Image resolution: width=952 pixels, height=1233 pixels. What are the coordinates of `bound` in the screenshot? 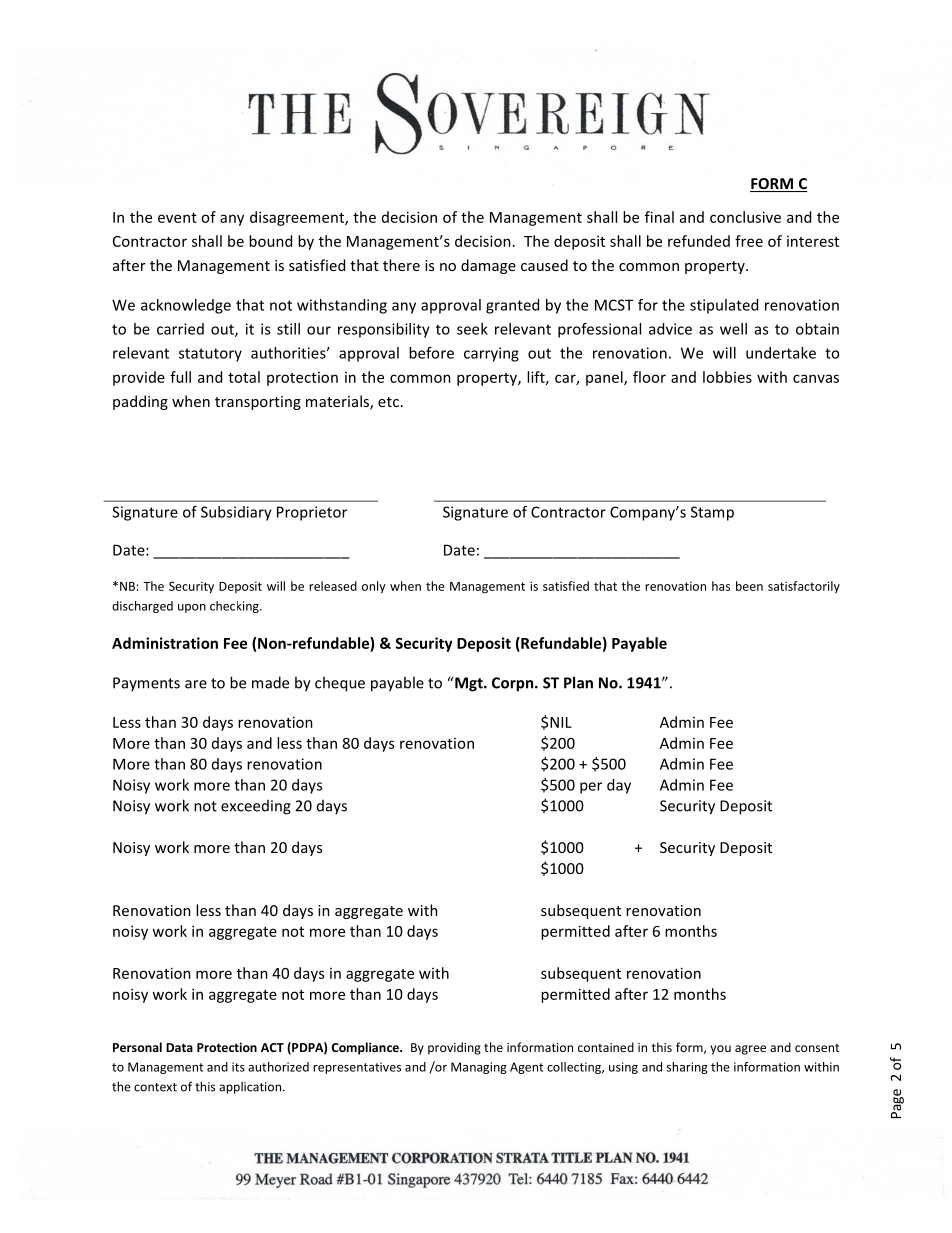 It's located at (270, 241).
